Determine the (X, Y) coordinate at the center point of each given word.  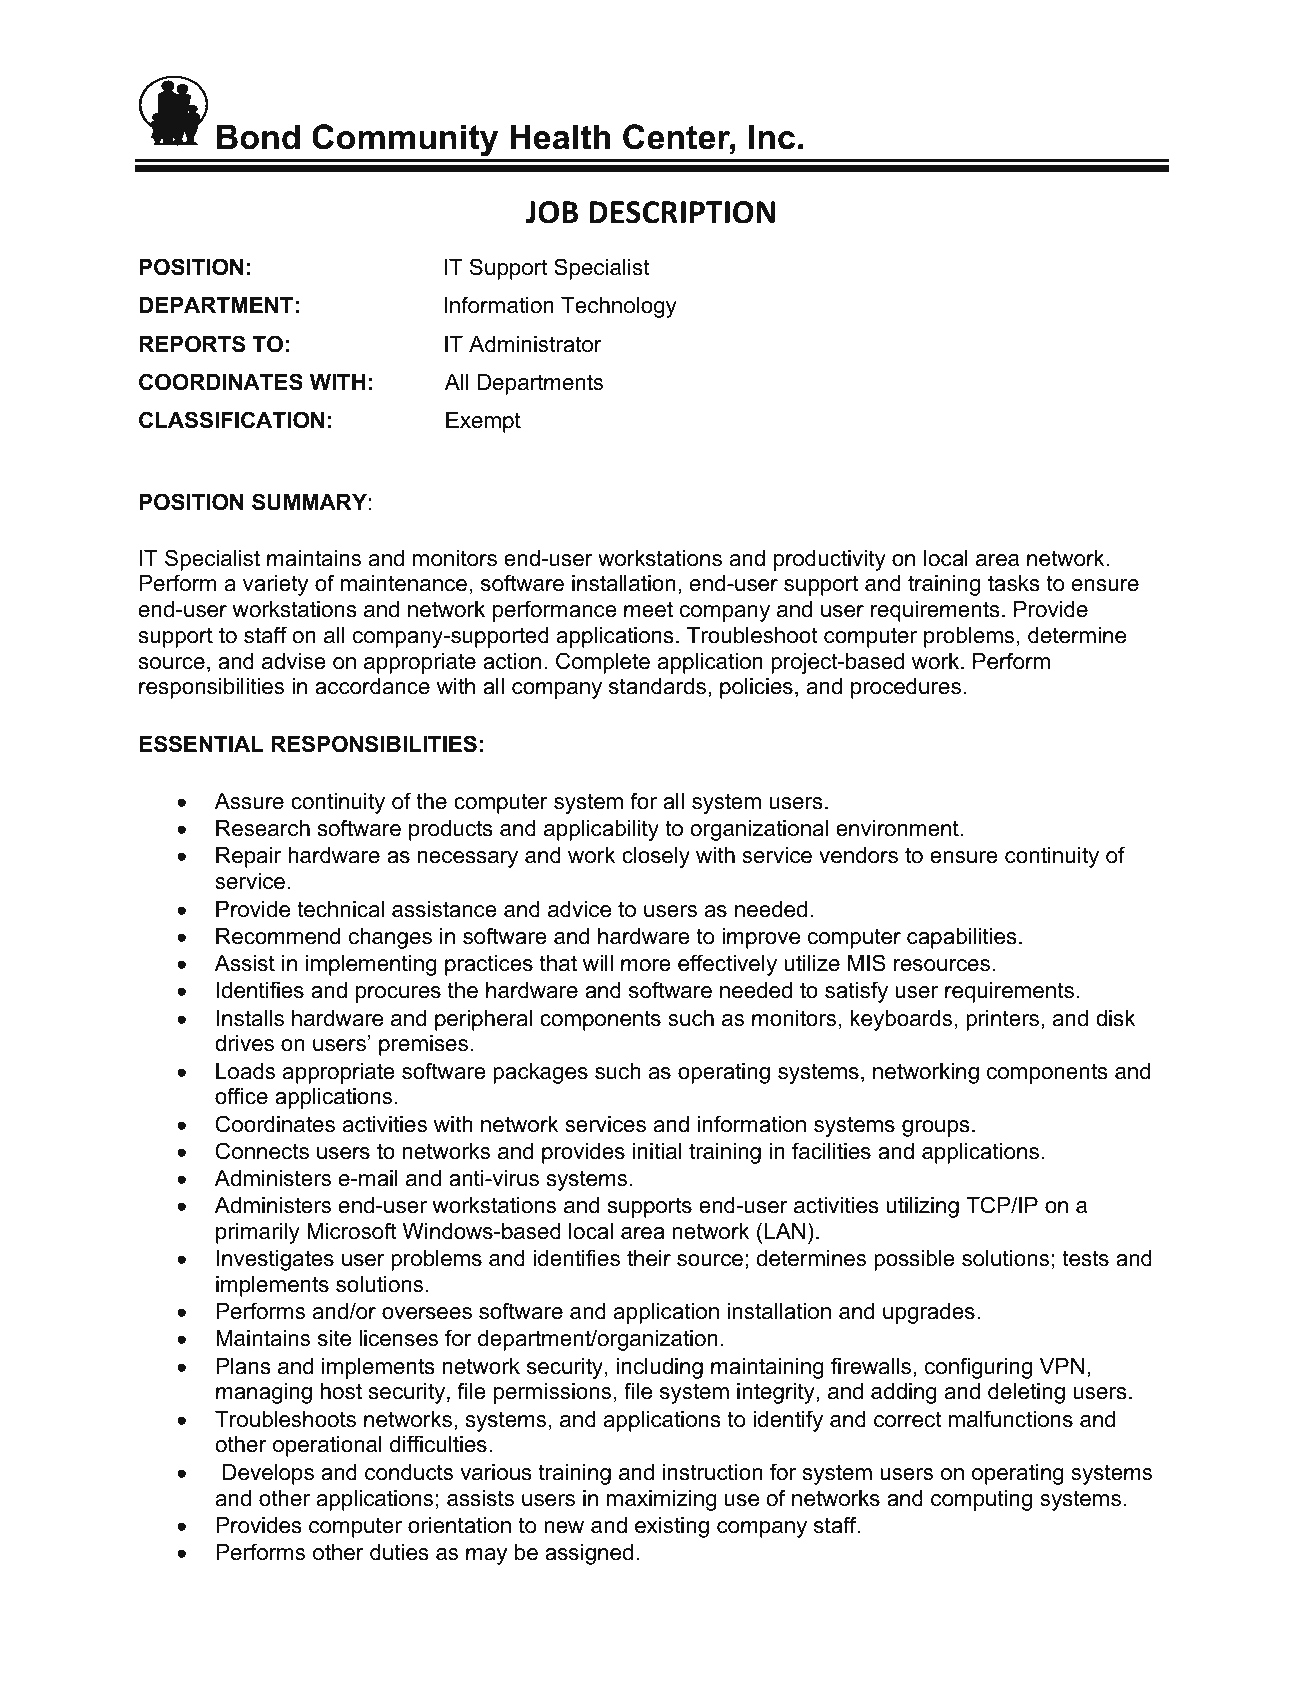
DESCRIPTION (682, 212)
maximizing (662, 1500)
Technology (619, 307)
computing (981, 1500)
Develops (268, 1474)
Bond (258, 137)
